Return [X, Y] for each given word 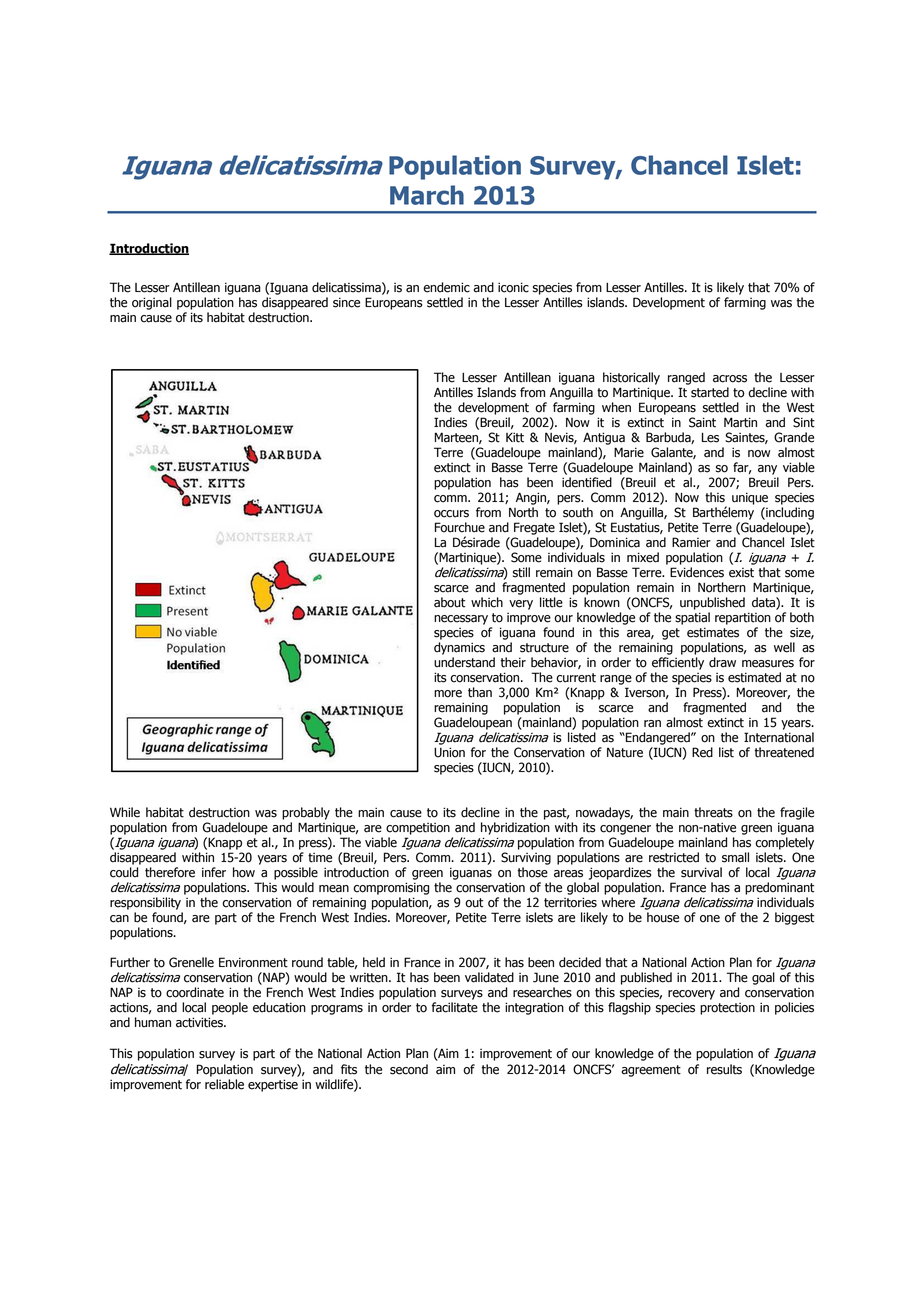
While [125, 812]
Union [449, 752]
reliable [224, 1084]
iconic [513, 287]
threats [713, 812]
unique [750, 498]
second [409, 1069]
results [724, 1069]
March [427, 195]
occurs [451, 514]
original [152, 303]
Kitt [515, 437]
